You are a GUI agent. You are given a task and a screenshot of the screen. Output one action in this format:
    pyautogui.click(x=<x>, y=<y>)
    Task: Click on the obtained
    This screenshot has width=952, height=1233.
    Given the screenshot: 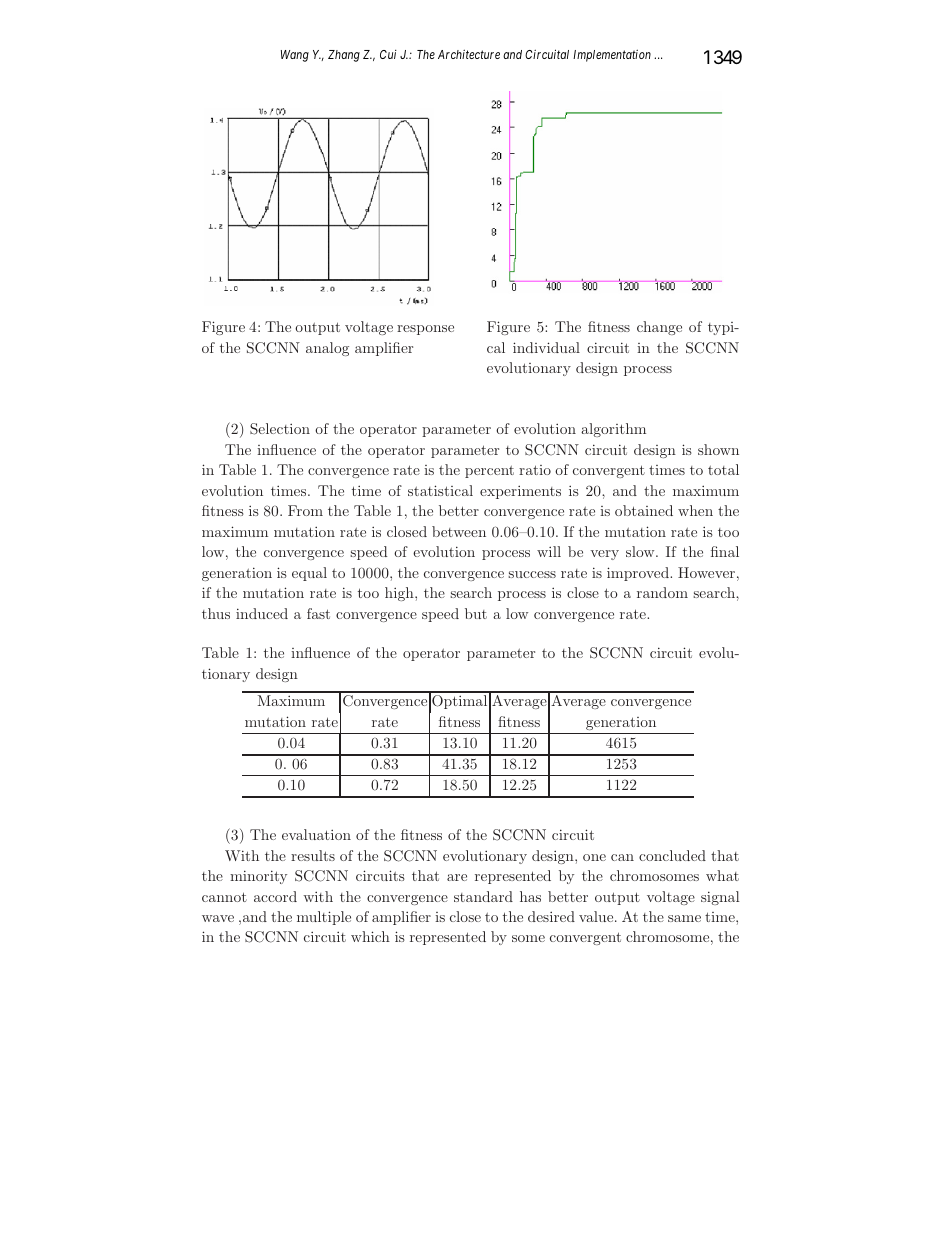 What is the action you would take?
    pyautogui.click(x=644, y=510)
